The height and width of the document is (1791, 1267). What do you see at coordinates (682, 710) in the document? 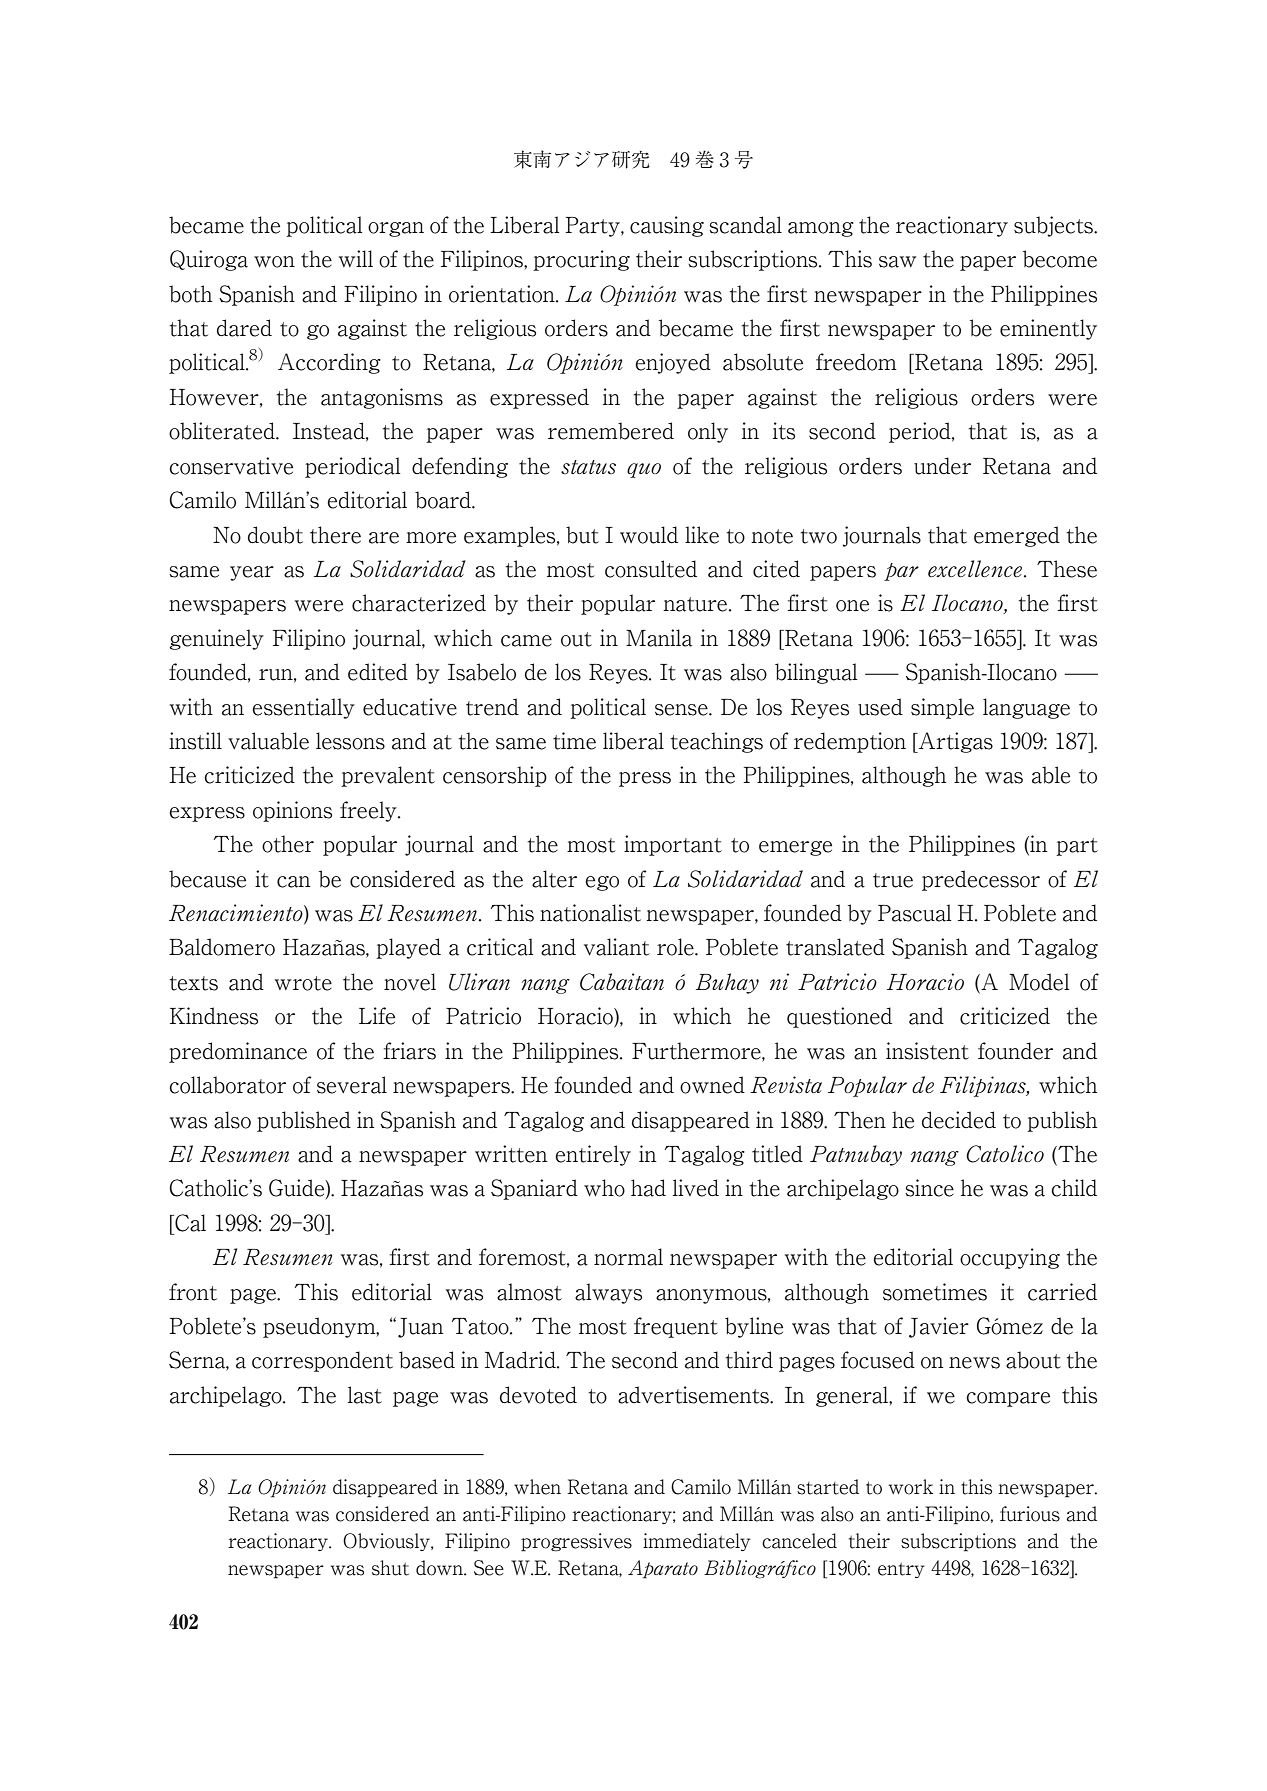
I see `sense` at bounding box center [682, 710].
